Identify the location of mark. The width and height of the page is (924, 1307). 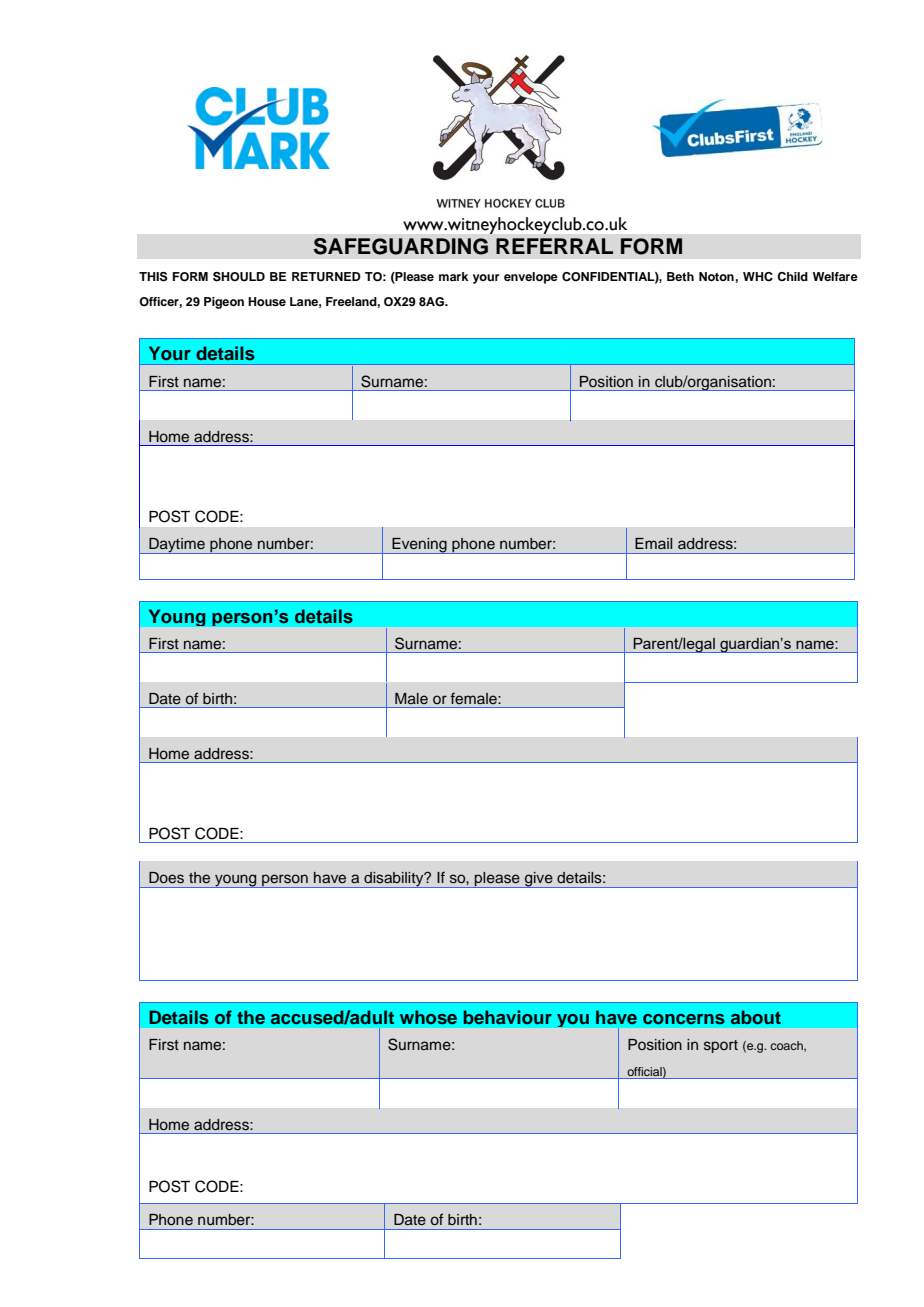
(453, 276).
